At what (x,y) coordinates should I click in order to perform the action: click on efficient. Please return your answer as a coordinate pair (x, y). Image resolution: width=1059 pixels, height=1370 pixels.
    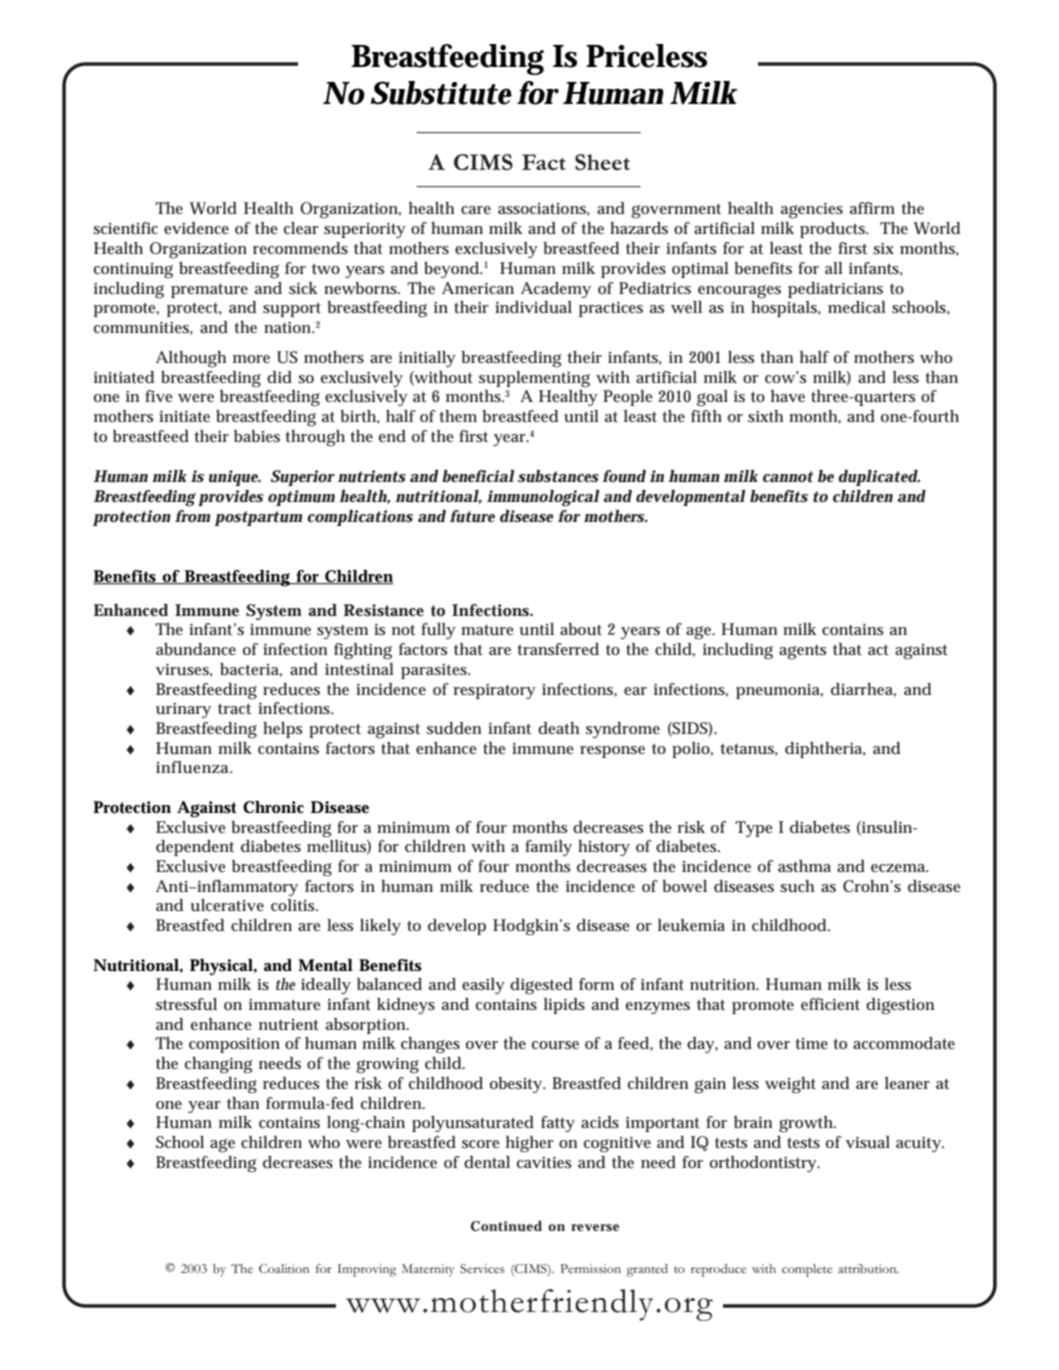
    Looking at the image, I should click on (830, 1004).
